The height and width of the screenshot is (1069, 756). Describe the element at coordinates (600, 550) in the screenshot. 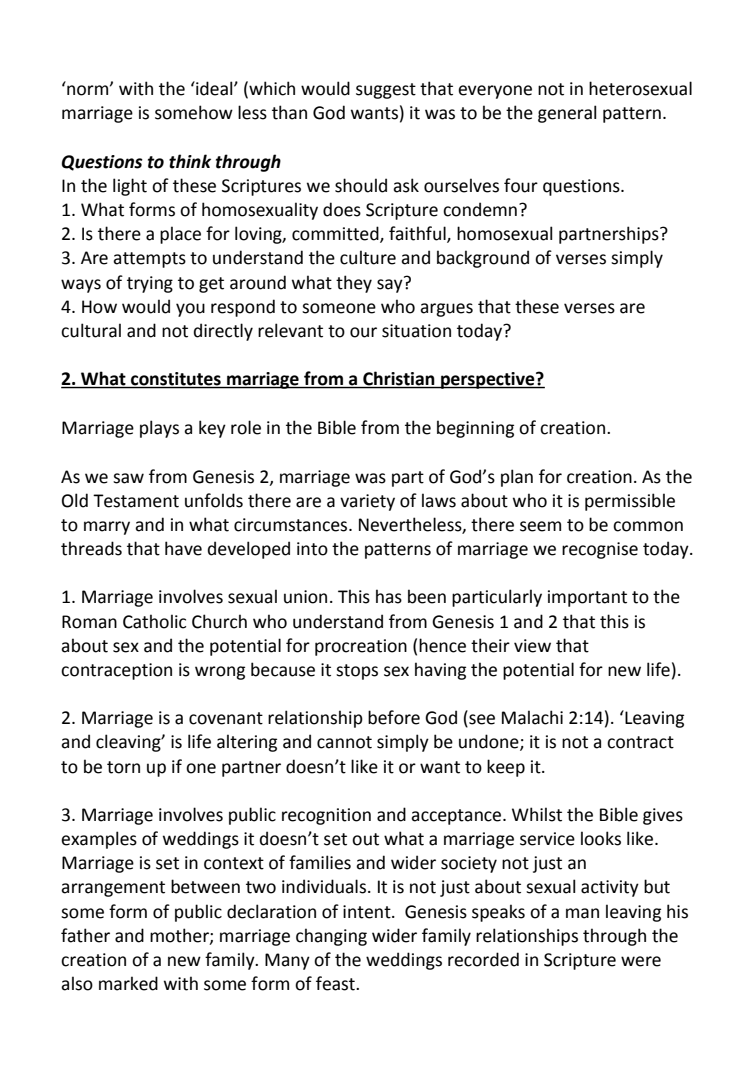

I see `recognise` at that location.
